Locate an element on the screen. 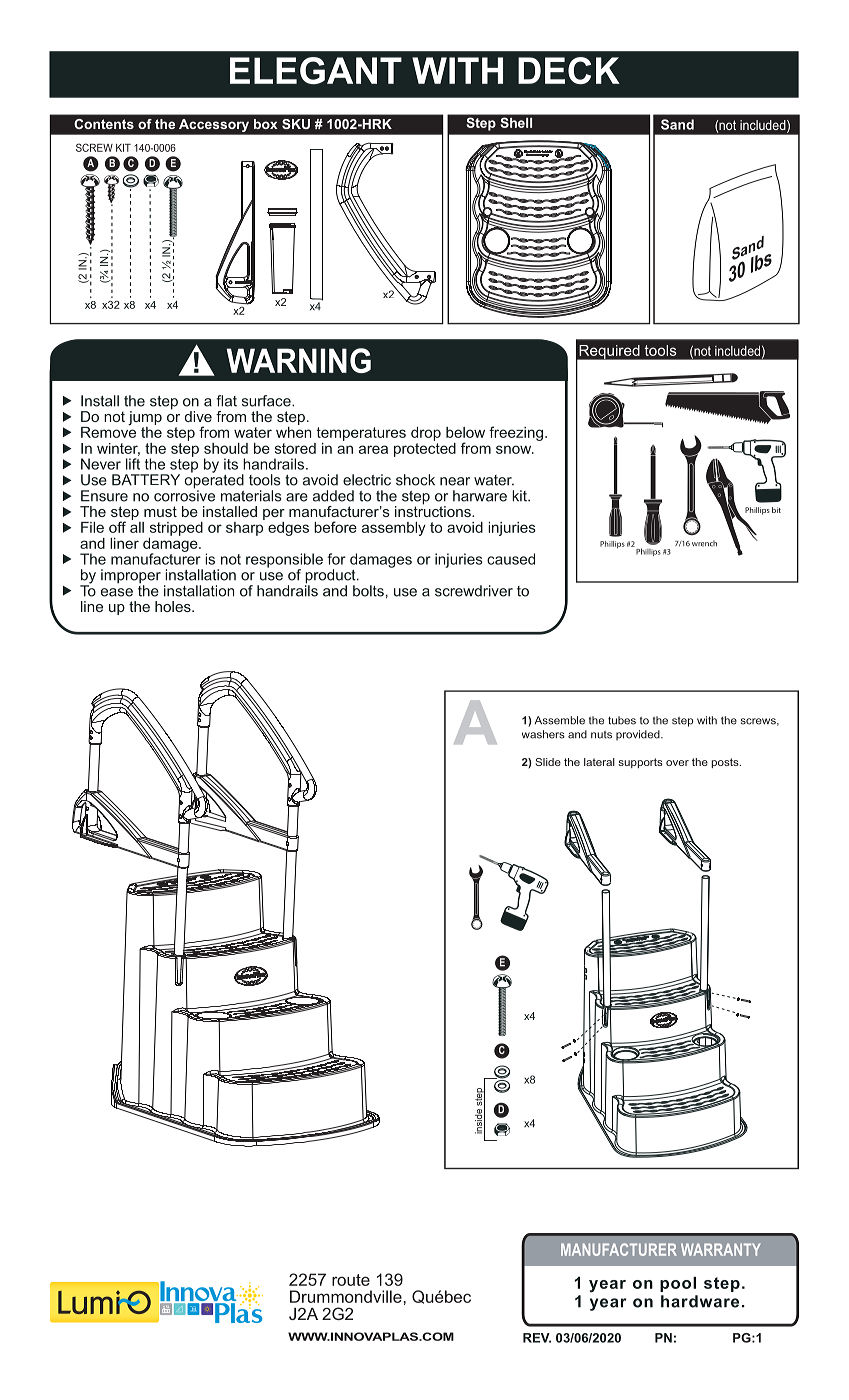  route is located at coordinates (351, 1280).
